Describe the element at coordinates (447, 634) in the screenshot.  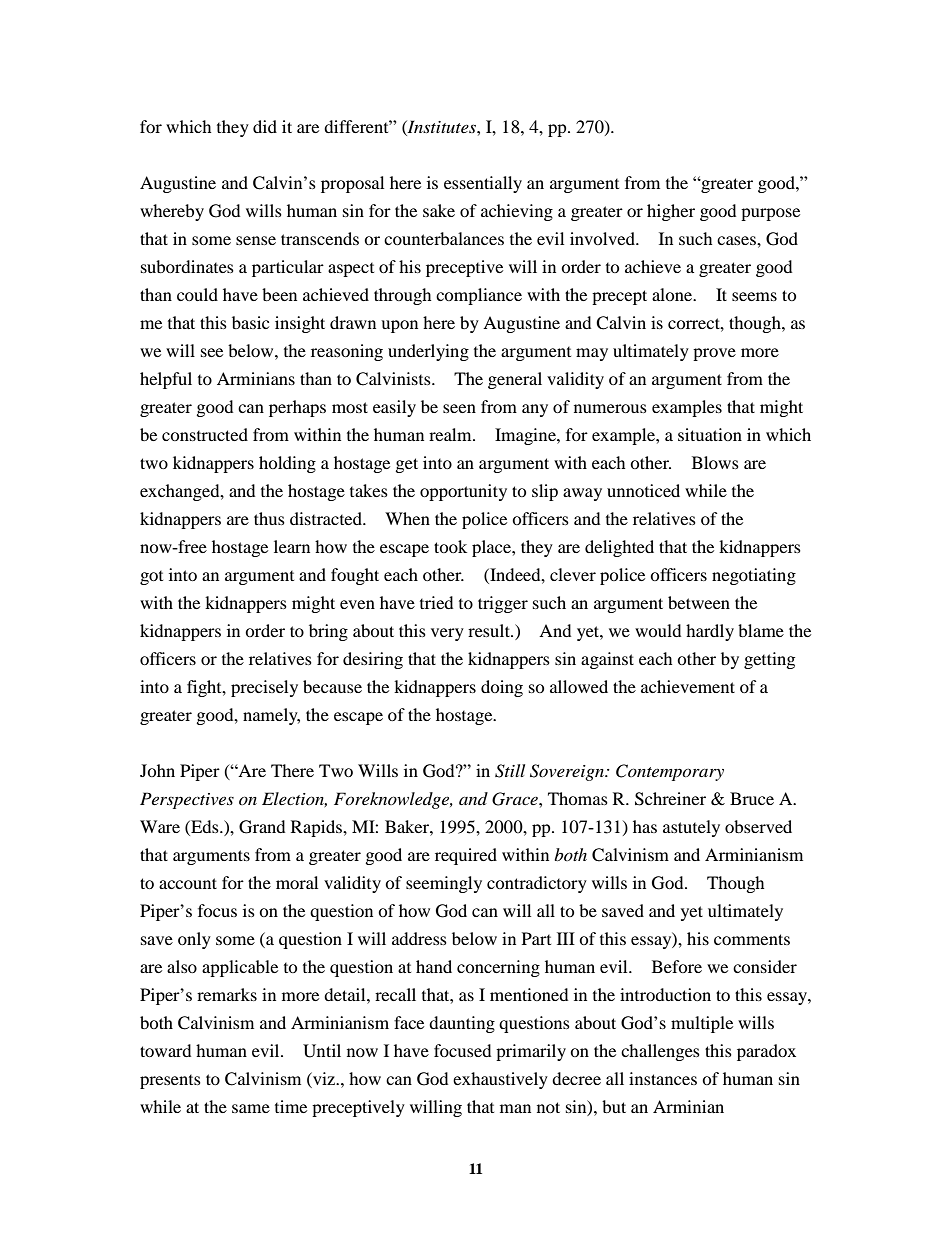
I see `very` at that location.
